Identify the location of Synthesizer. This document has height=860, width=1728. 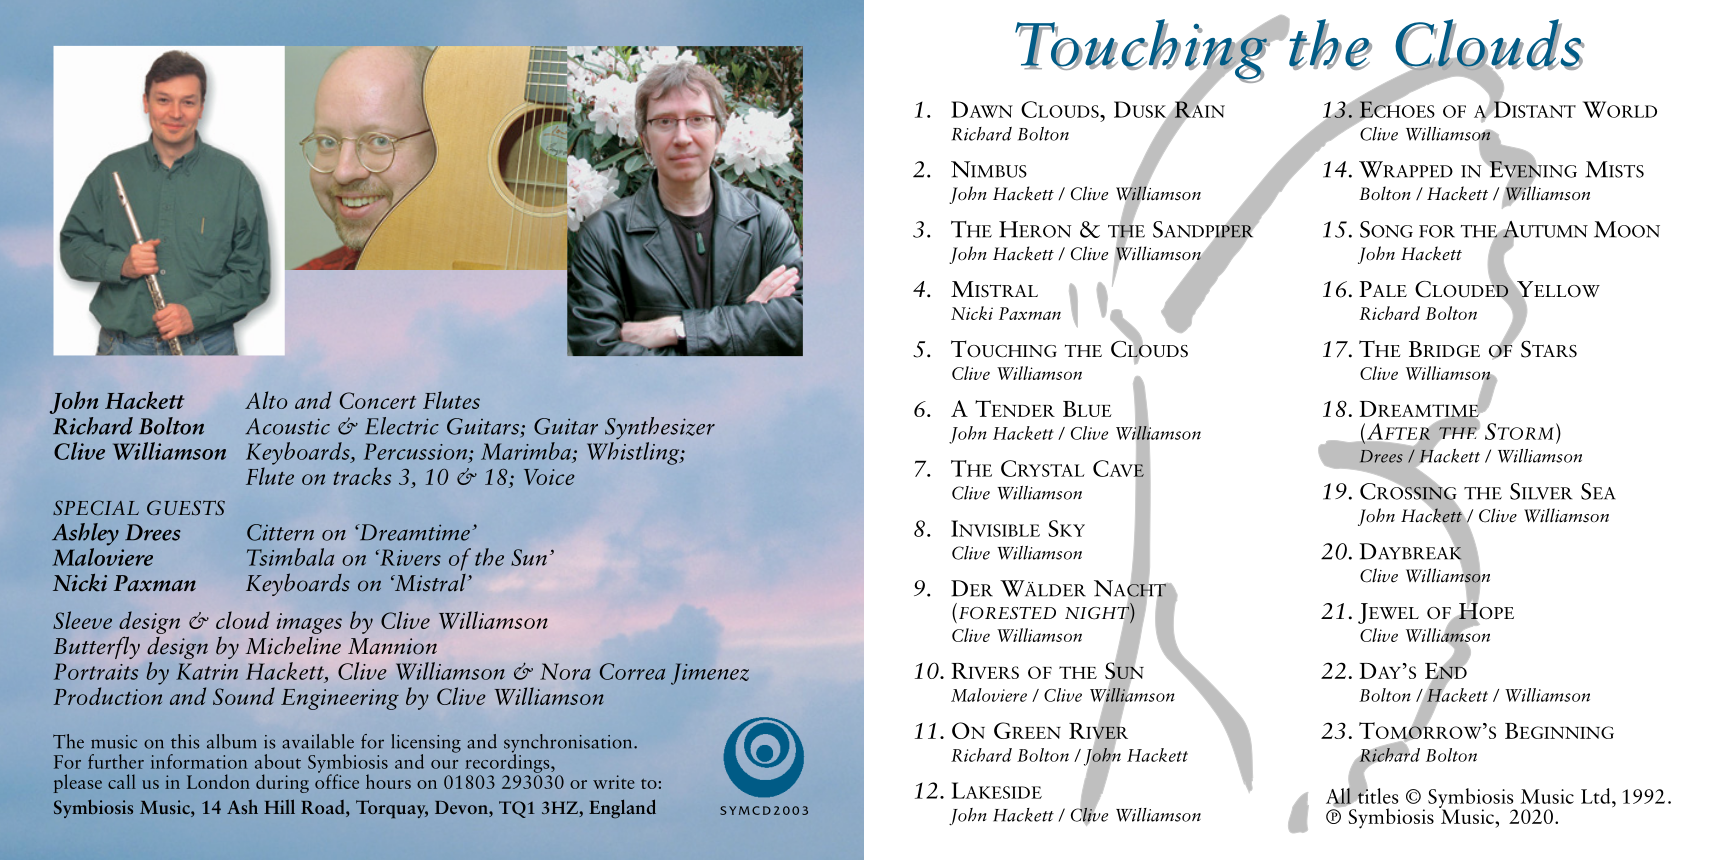
(660, 428).
